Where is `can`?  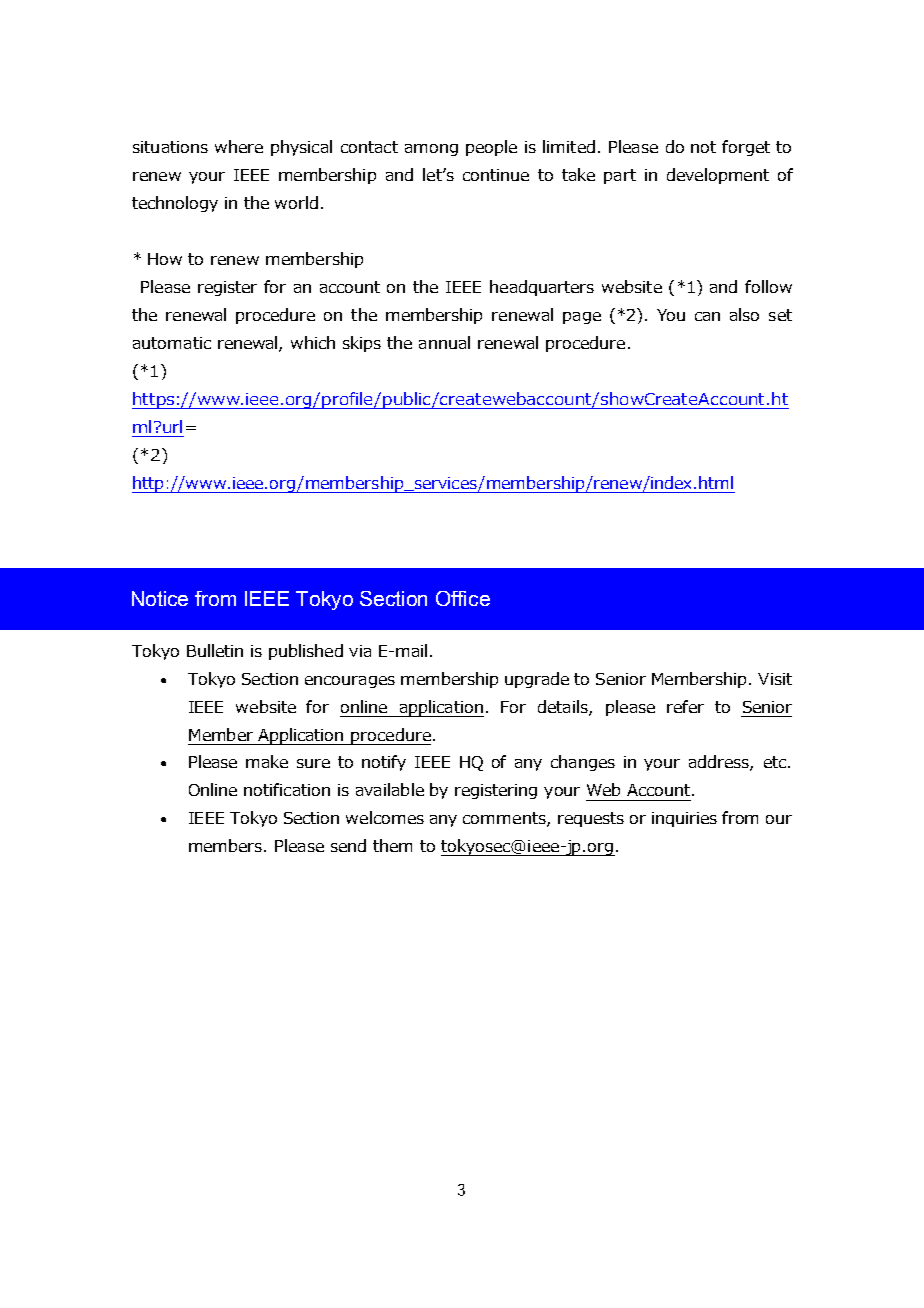 can is located at coordinates (707, 316).
